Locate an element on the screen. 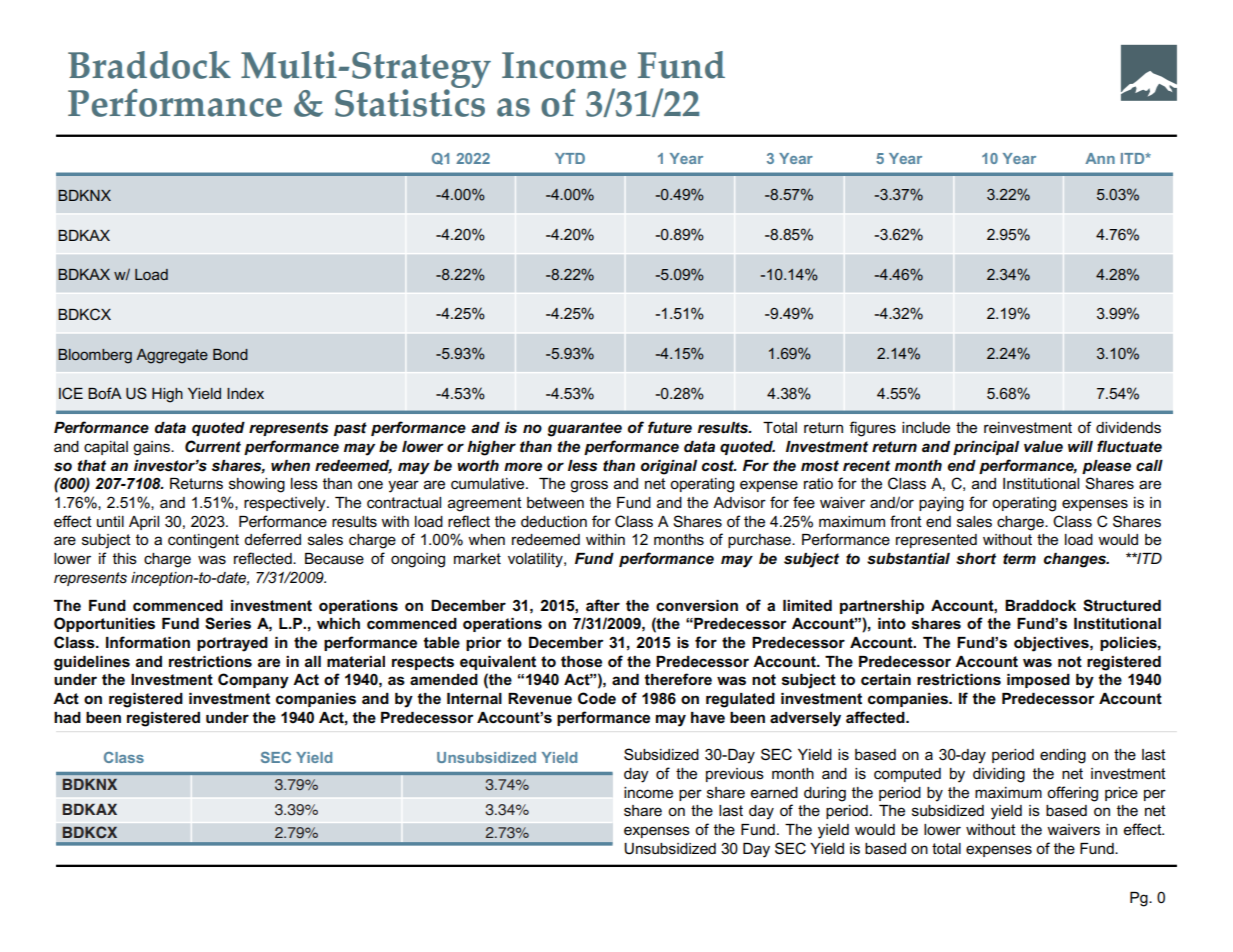  YTD is located at coordinates (570, 158).
